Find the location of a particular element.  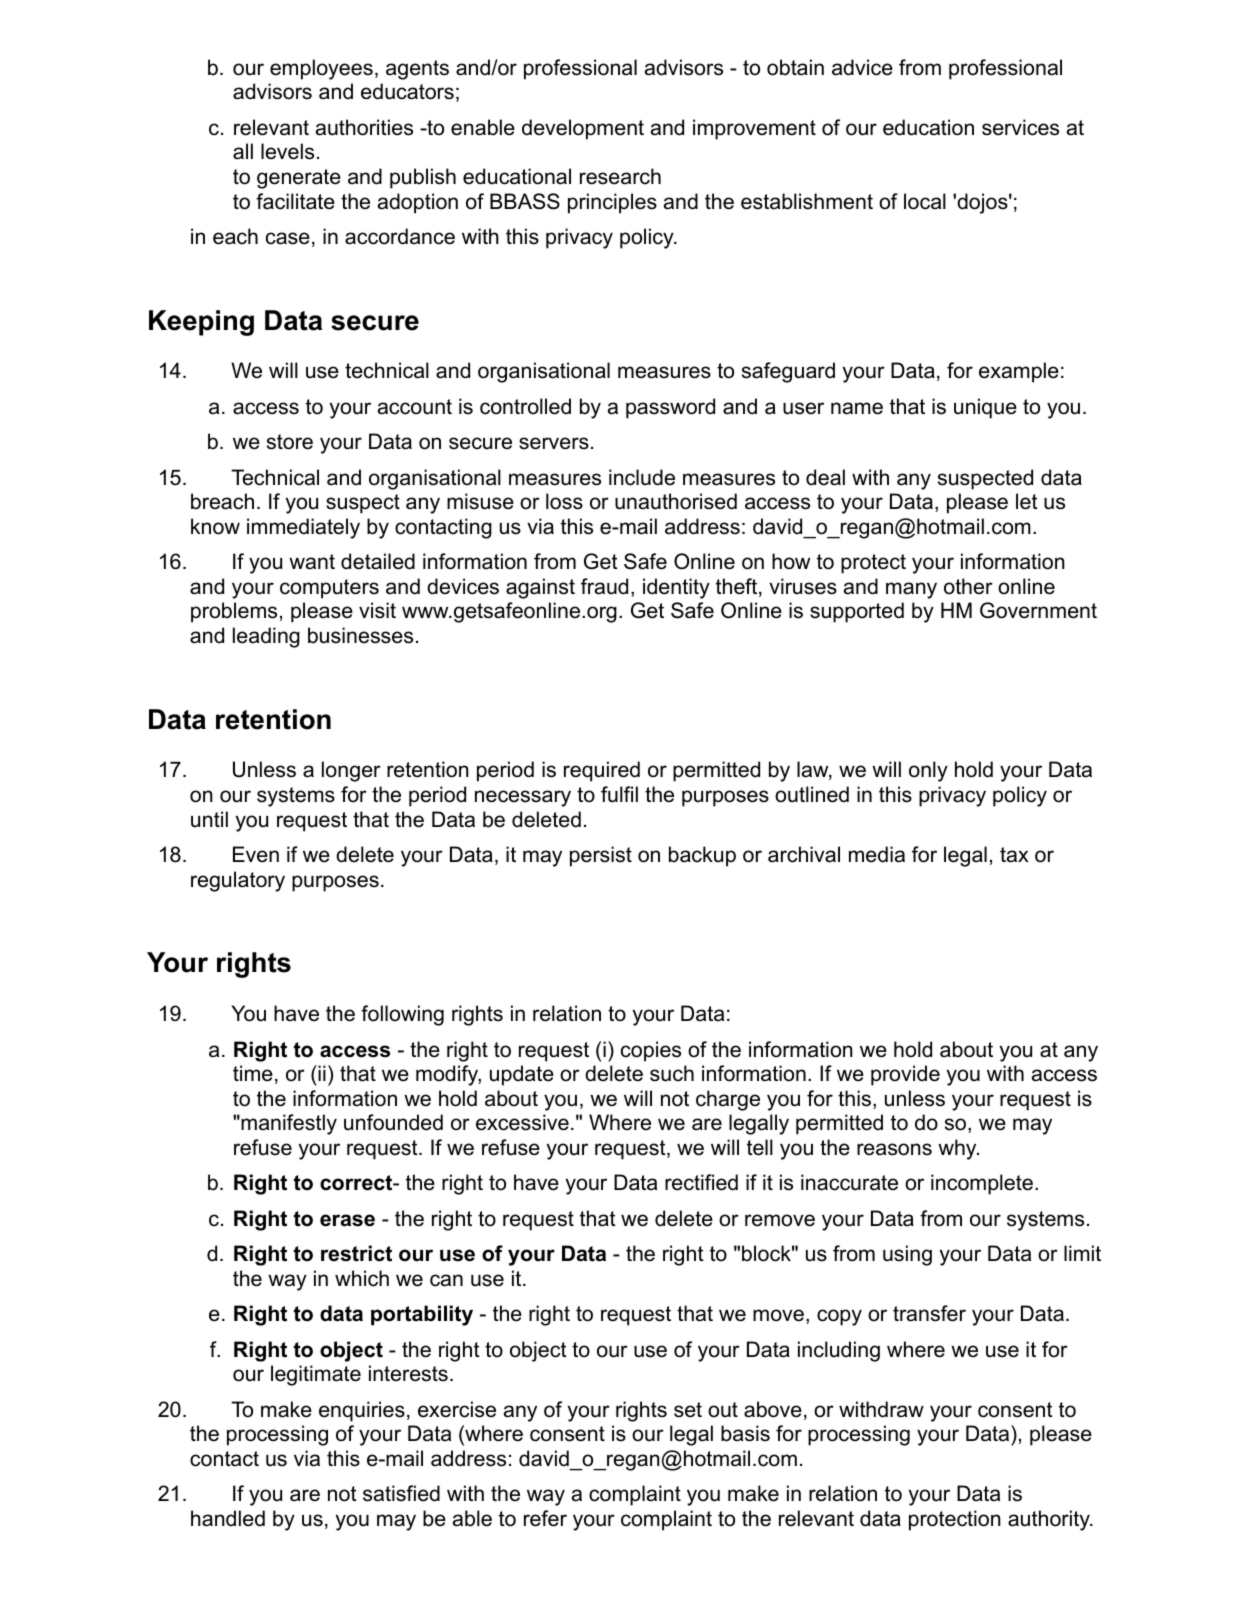

time is located at coordinates (253, 1073).
